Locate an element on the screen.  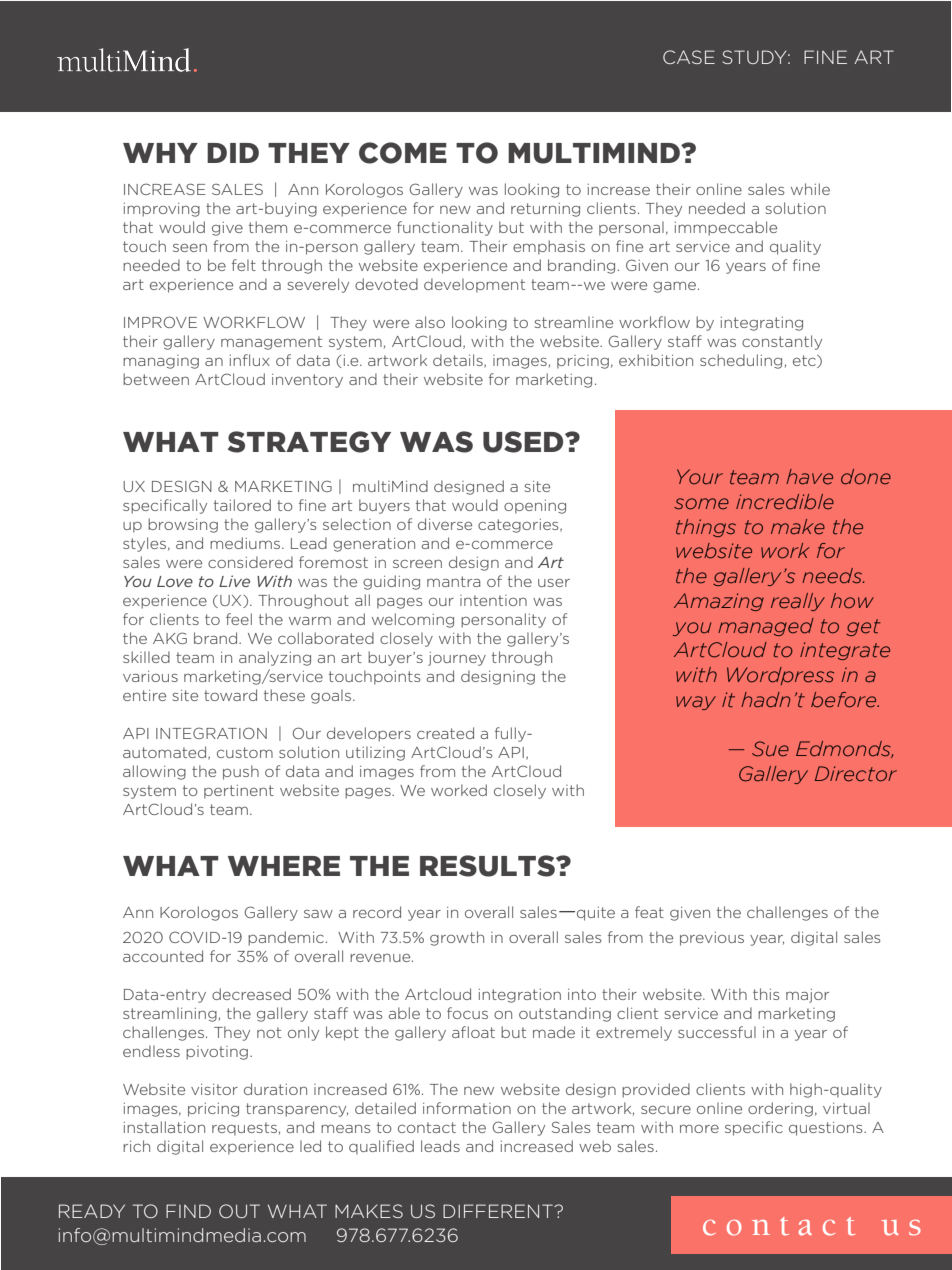
created is located at coordinates (445, 733).
